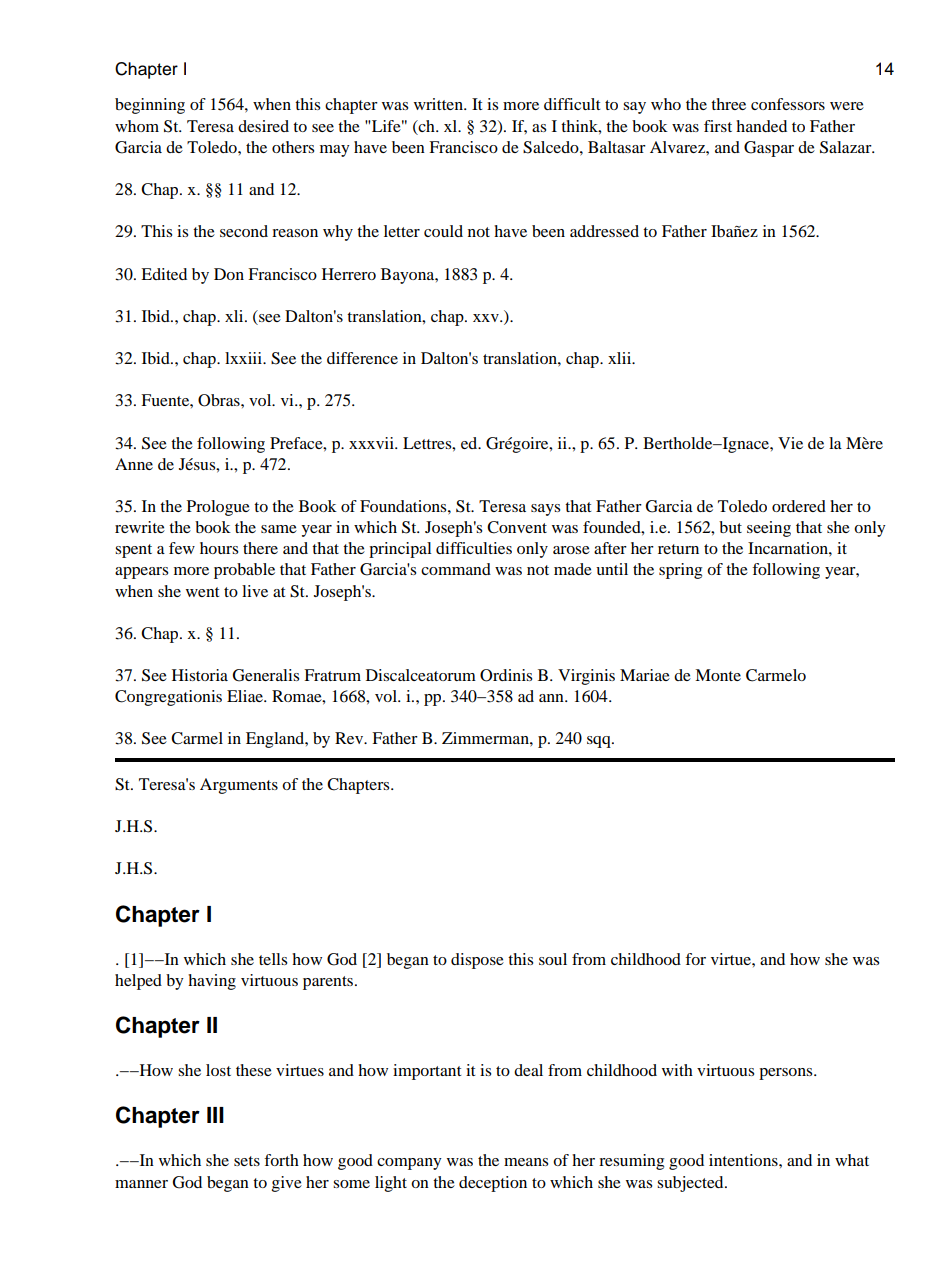 The image size is (952, 1268). Describe the element at coordinates (439, 104) in the screenshot. I see `written` at that location.
